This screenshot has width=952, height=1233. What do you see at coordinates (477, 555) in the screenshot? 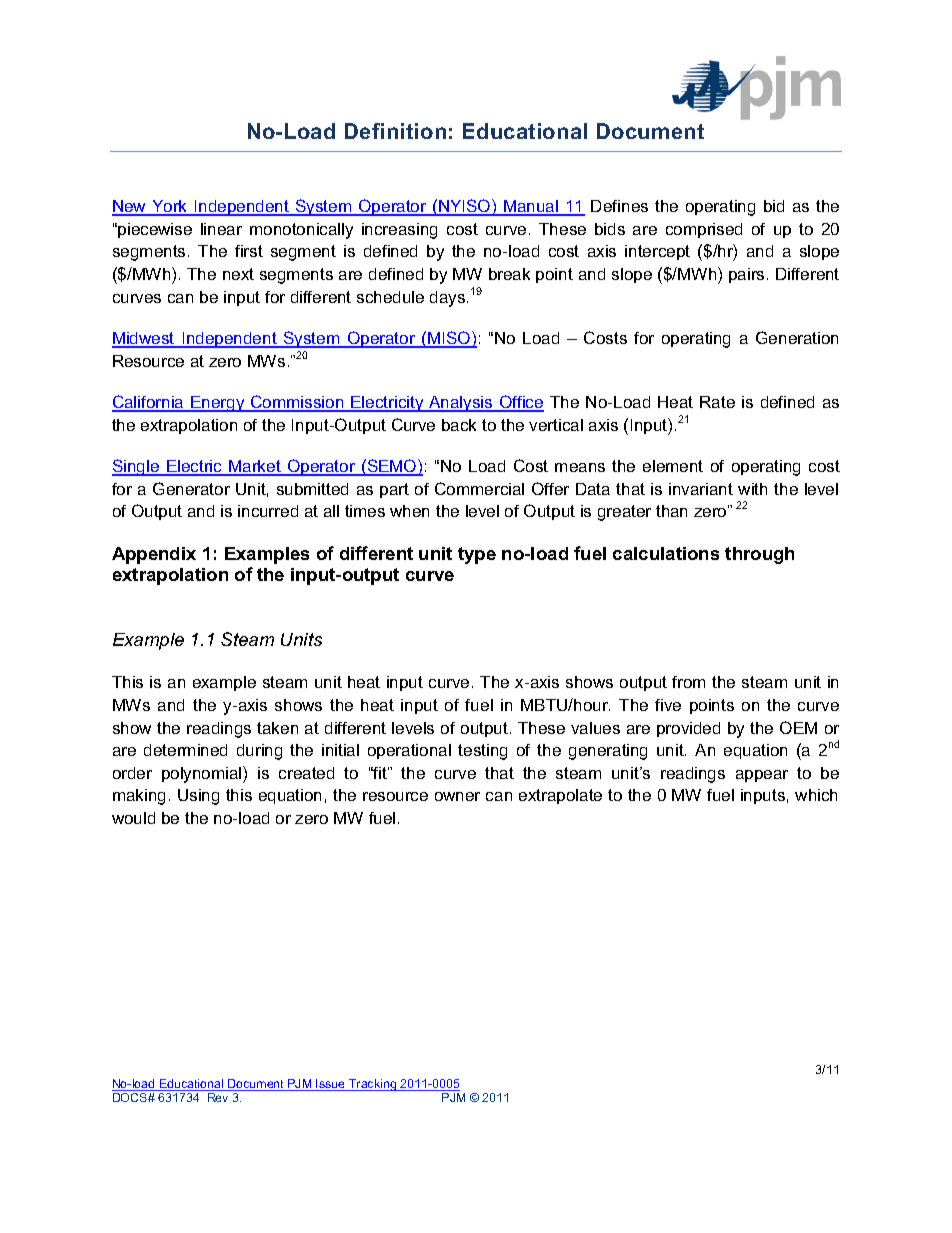
I see `type` at bounding box center [477, 555].
